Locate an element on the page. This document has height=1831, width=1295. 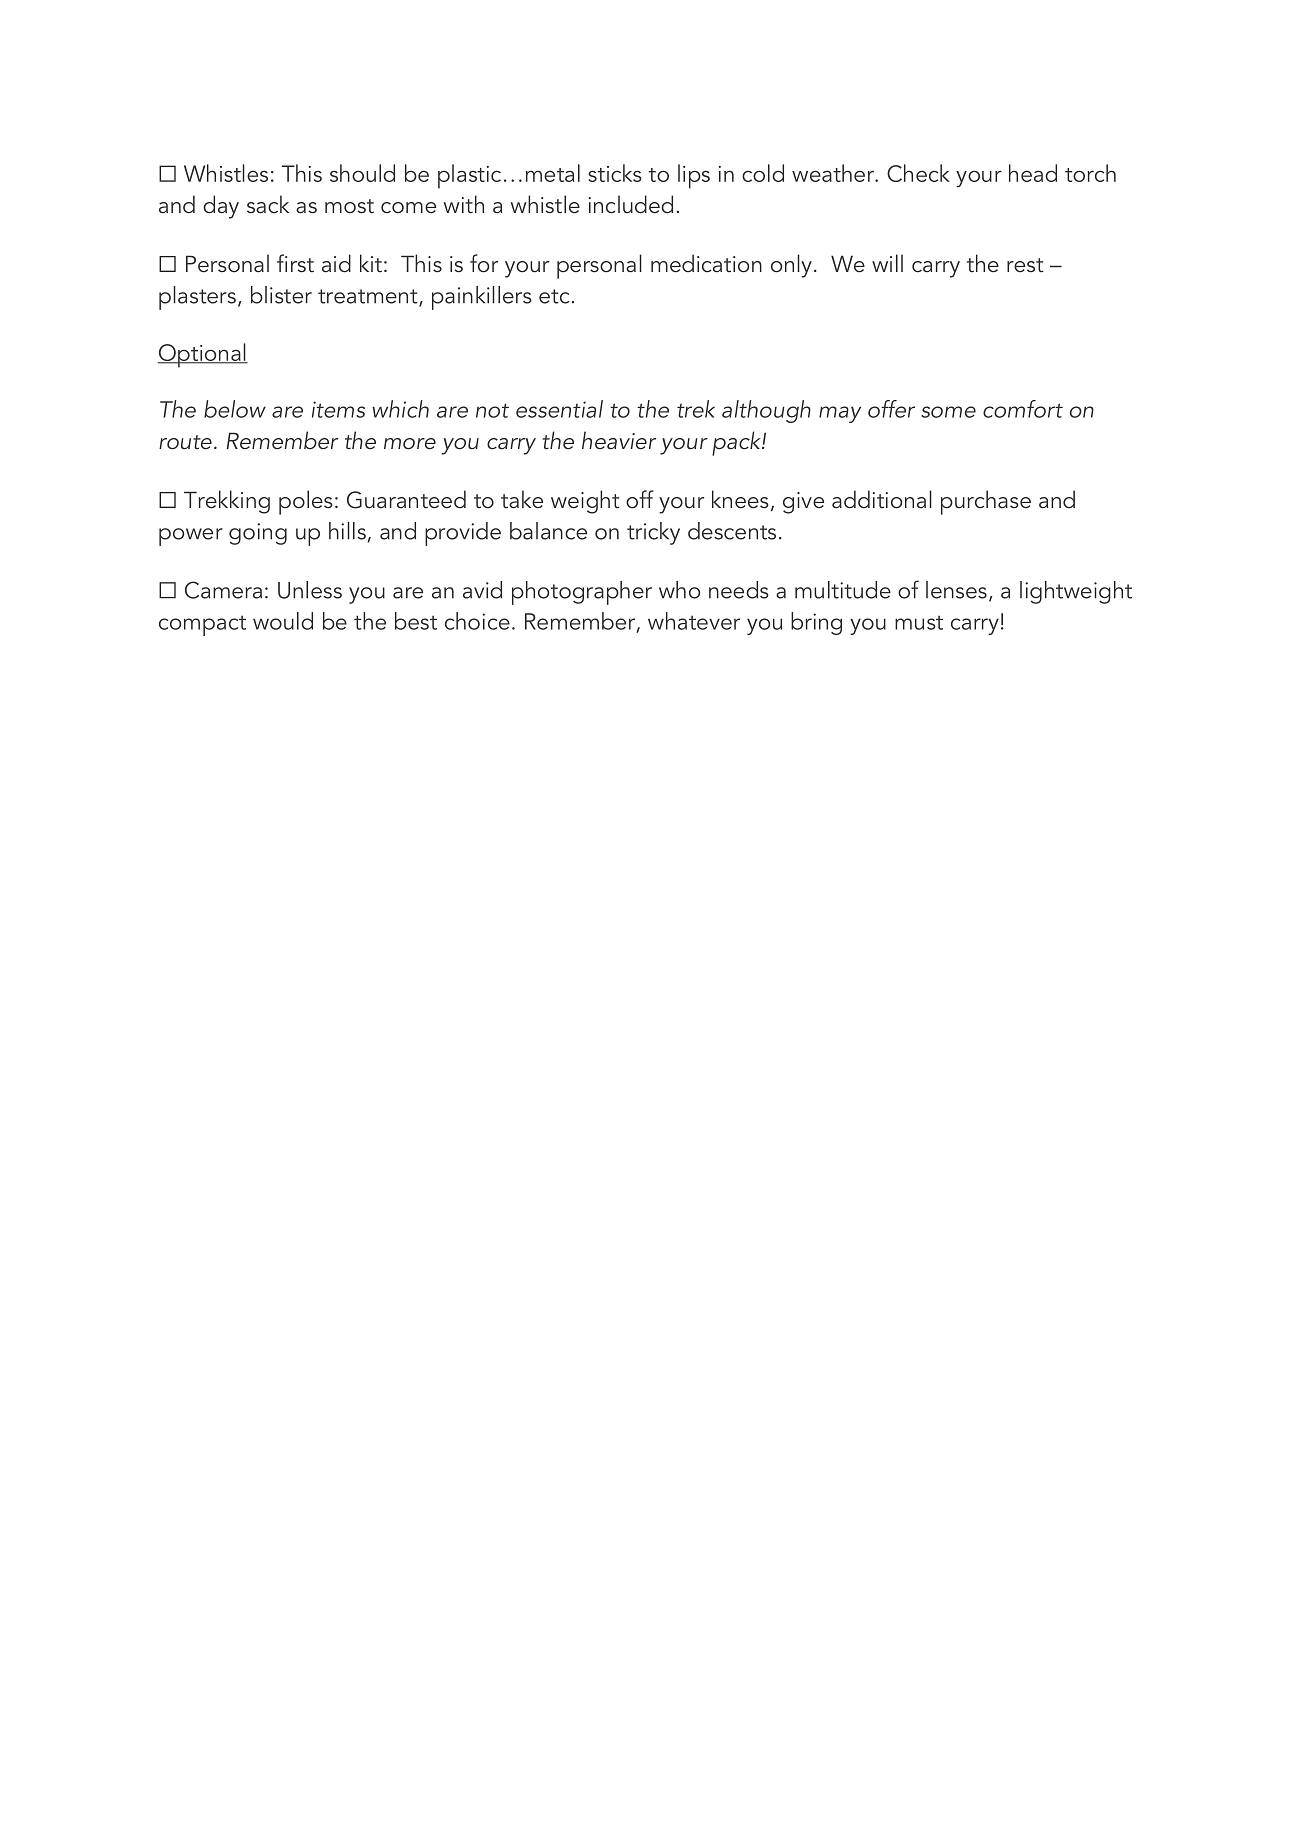
etc is located at coordinates (554, 296).
